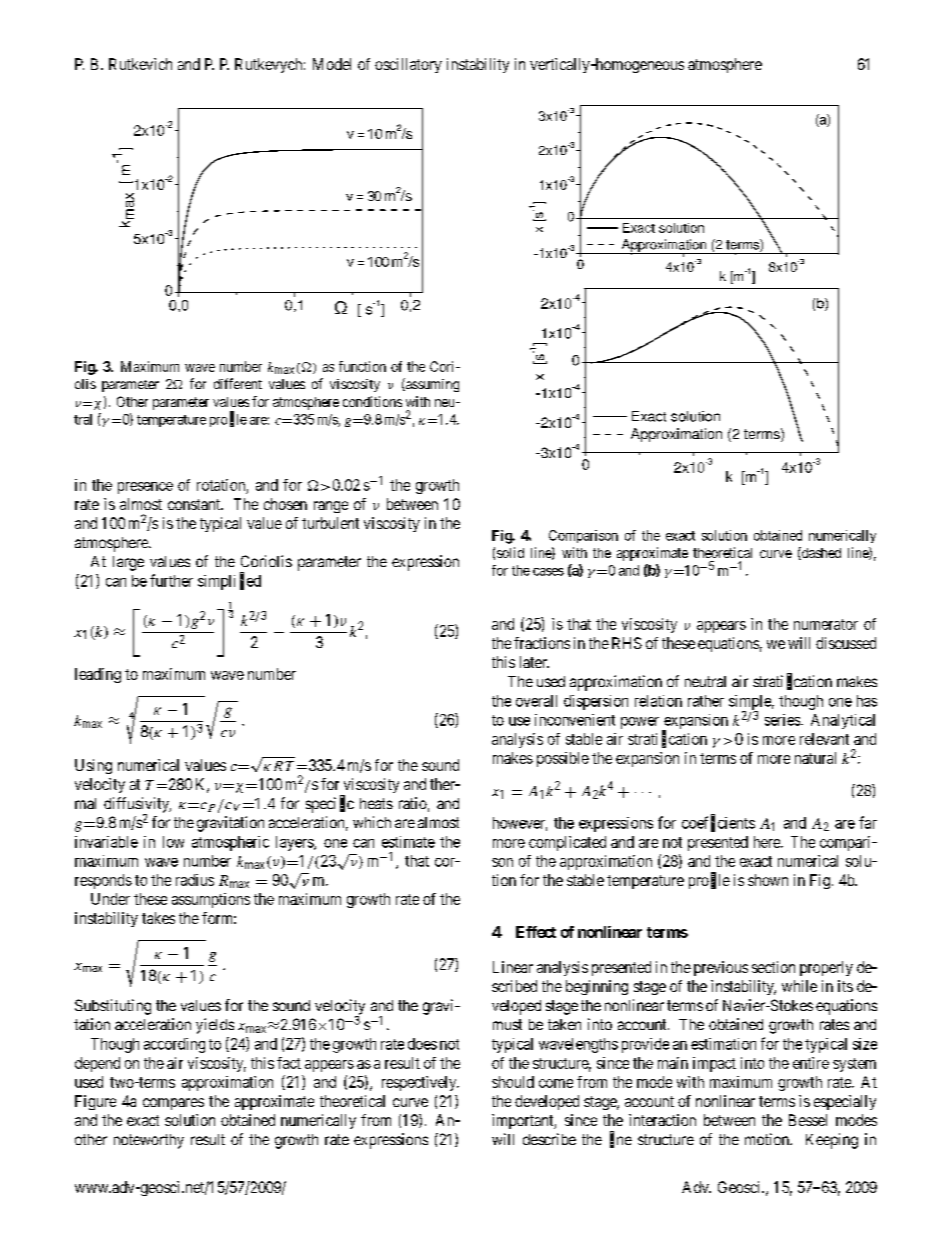 This screenshot has width=952, height=1257. Describe the element at coordinates (330, 523) in the screenshot. I see `turbulent` at that location.
